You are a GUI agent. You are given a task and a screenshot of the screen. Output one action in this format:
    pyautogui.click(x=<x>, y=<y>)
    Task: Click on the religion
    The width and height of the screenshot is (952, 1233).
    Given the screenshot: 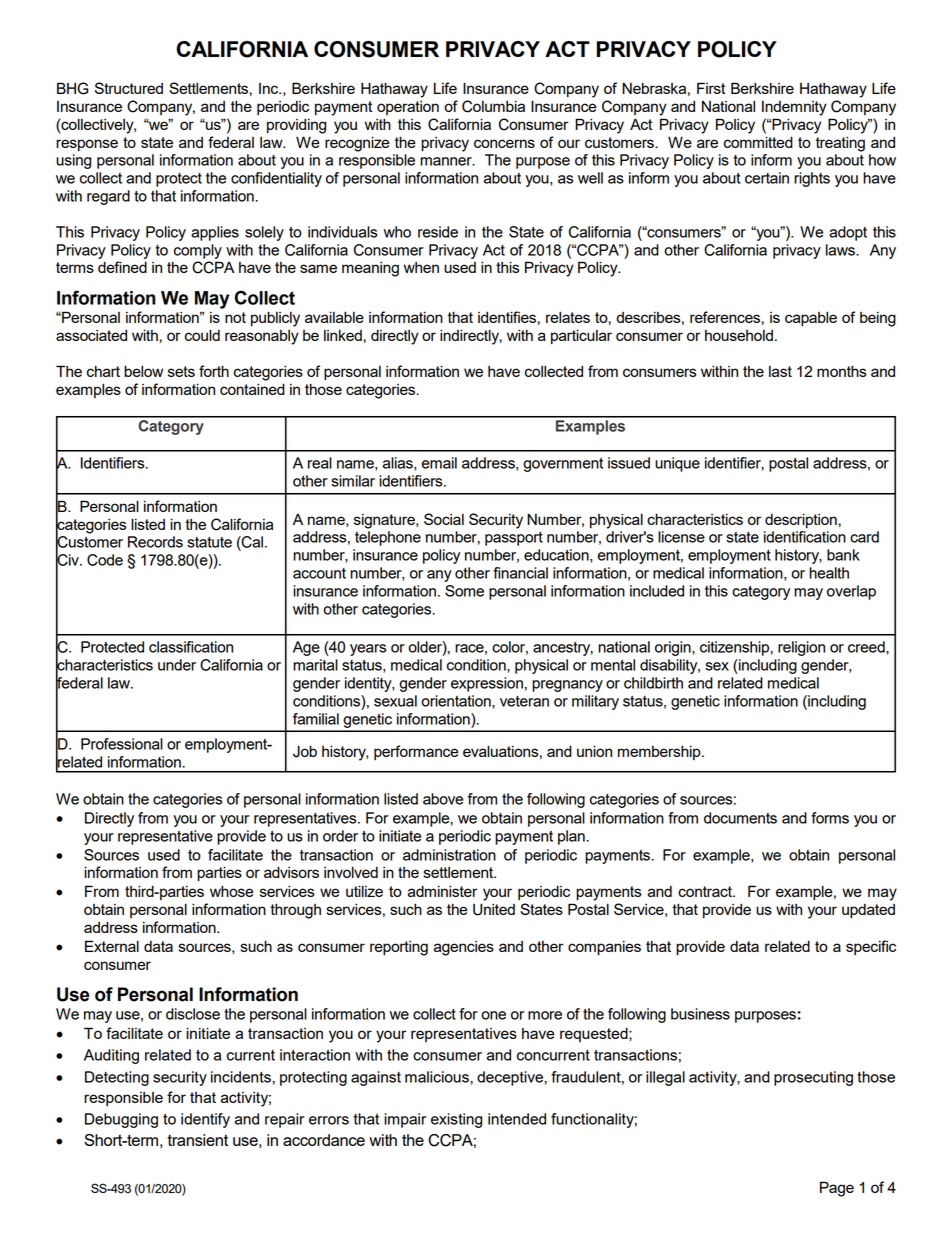 What is the action you would take?
    pyautogui.click(x=801, y=648)
